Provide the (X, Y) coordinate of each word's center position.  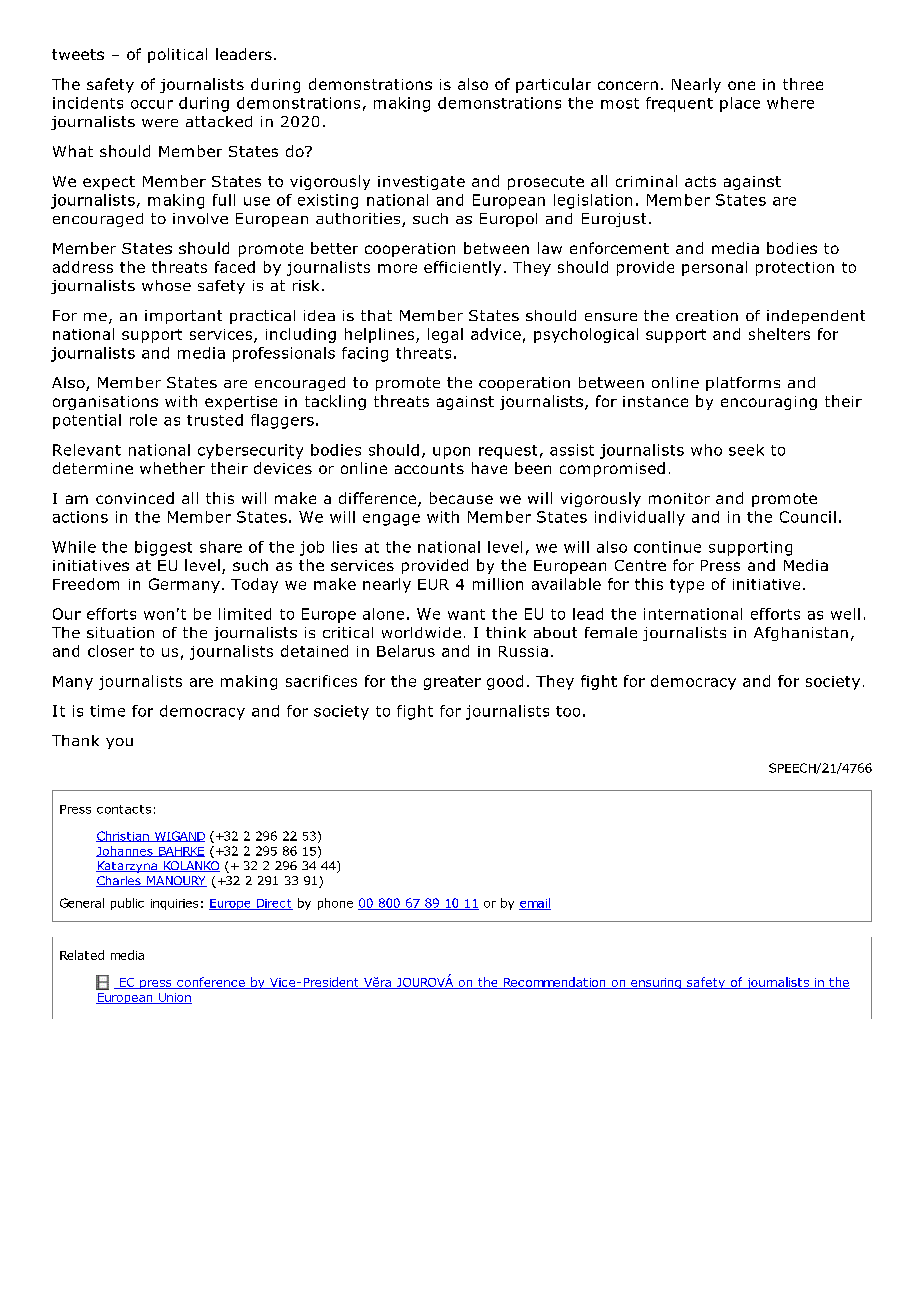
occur (152, 104)
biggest (163, 548)
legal (445, 335)
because (461, 498)
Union (174, 998)
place (740, 104)
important (183, 317)
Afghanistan (801, 634)
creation (707, 315)
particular (553, 85)
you (119, 743)
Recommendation (555, 983)
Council (808, 517)
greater (452, 683)
